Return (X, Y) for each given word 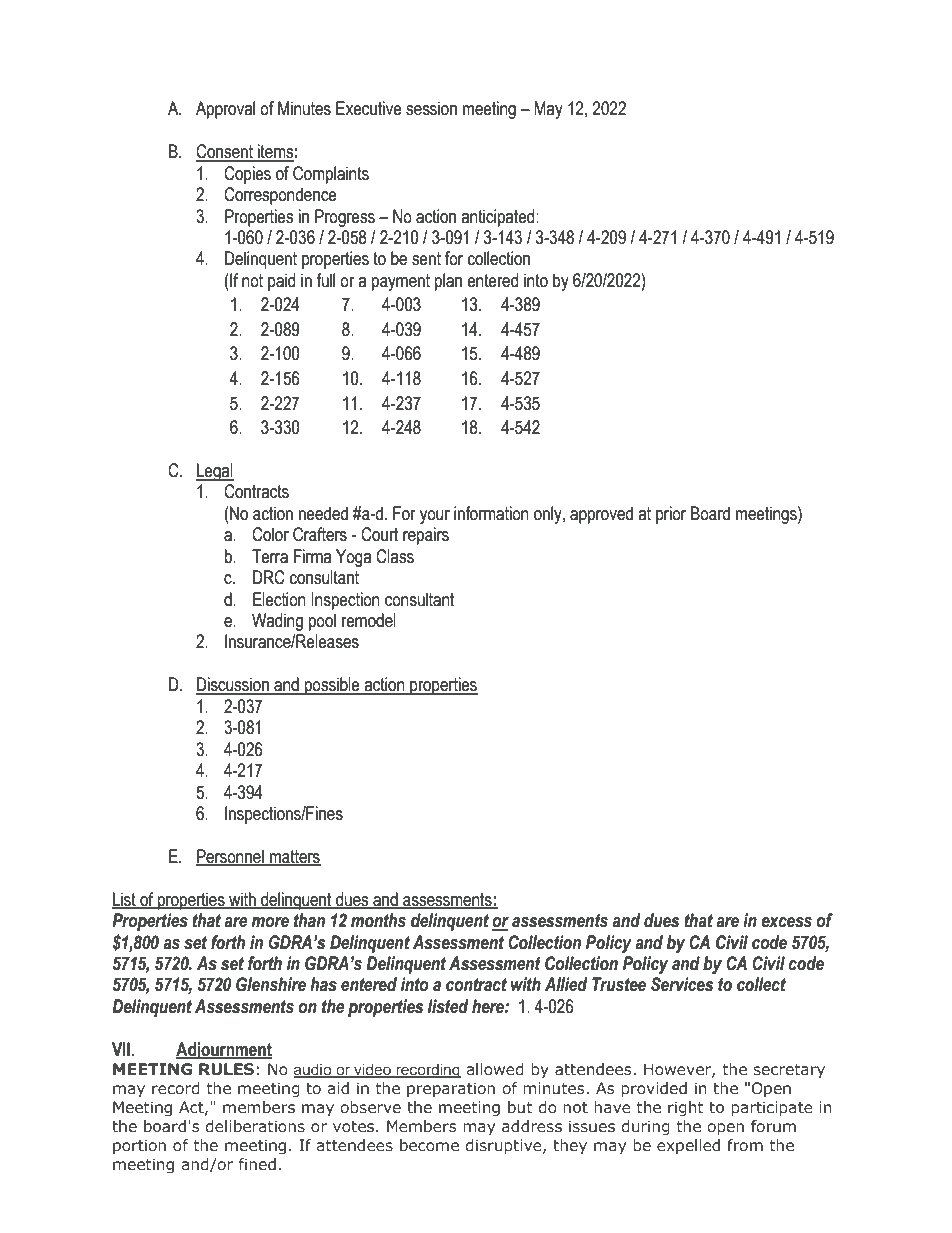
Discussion (233, 685)
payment (401, 282)
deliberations (255, 1126)
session (431, 108)
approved (601, 515)
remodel (369, 620)
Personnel (231, 857)
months (378, 920)
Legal (215, 472)
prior (671, 515)
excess (786, 922)
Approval (225, 110)
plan (448, 282)
